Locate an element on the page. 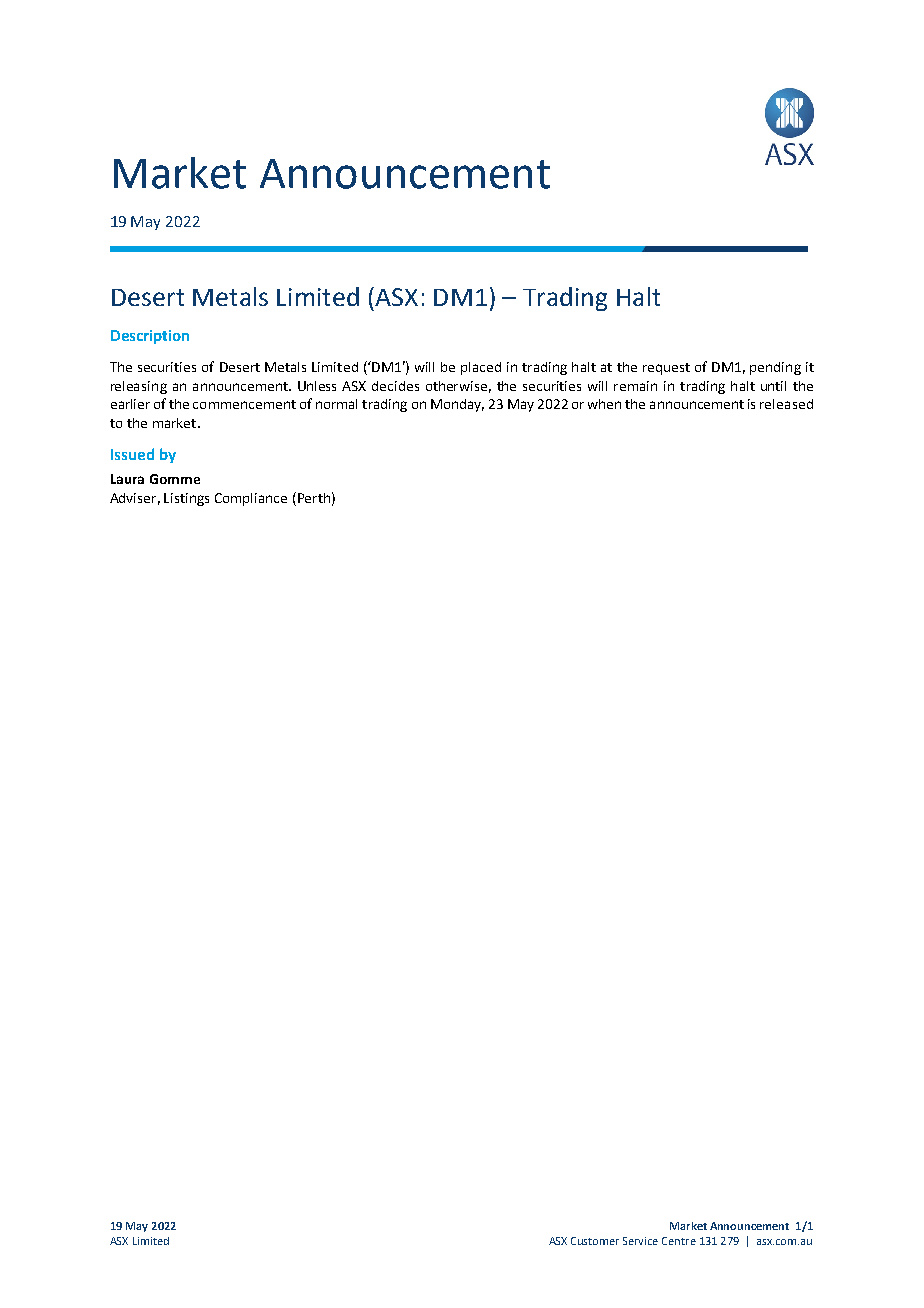 This image has width=924, height=1308. placed is located at coordinates (481, 368).
